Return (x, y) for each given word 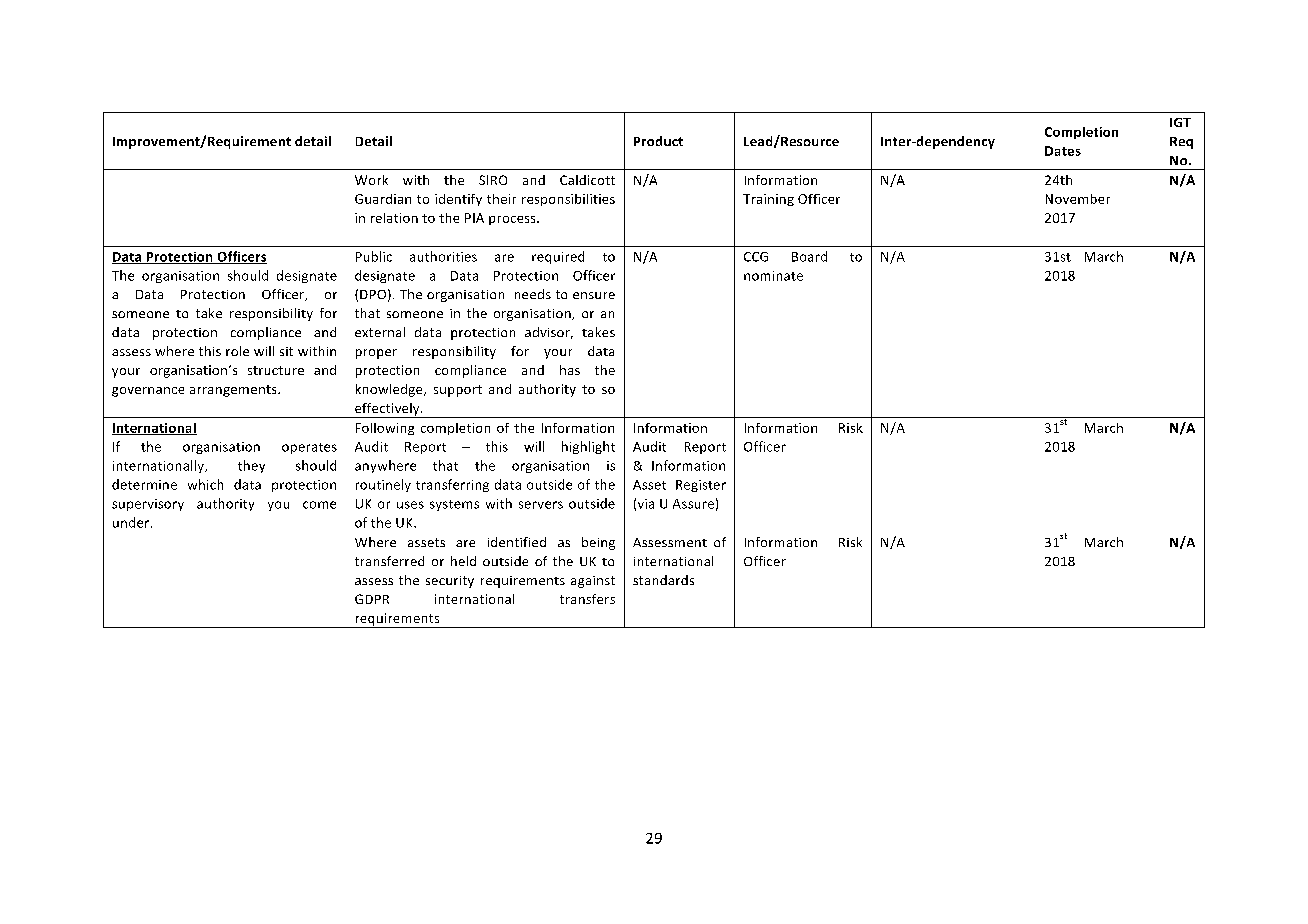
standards (663, 580)
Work (371, 180)
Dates (1063, 151)
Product (658, 141)
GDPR (372, 599)
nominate (773, 276)
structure (276, 370)
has (570, 370)
